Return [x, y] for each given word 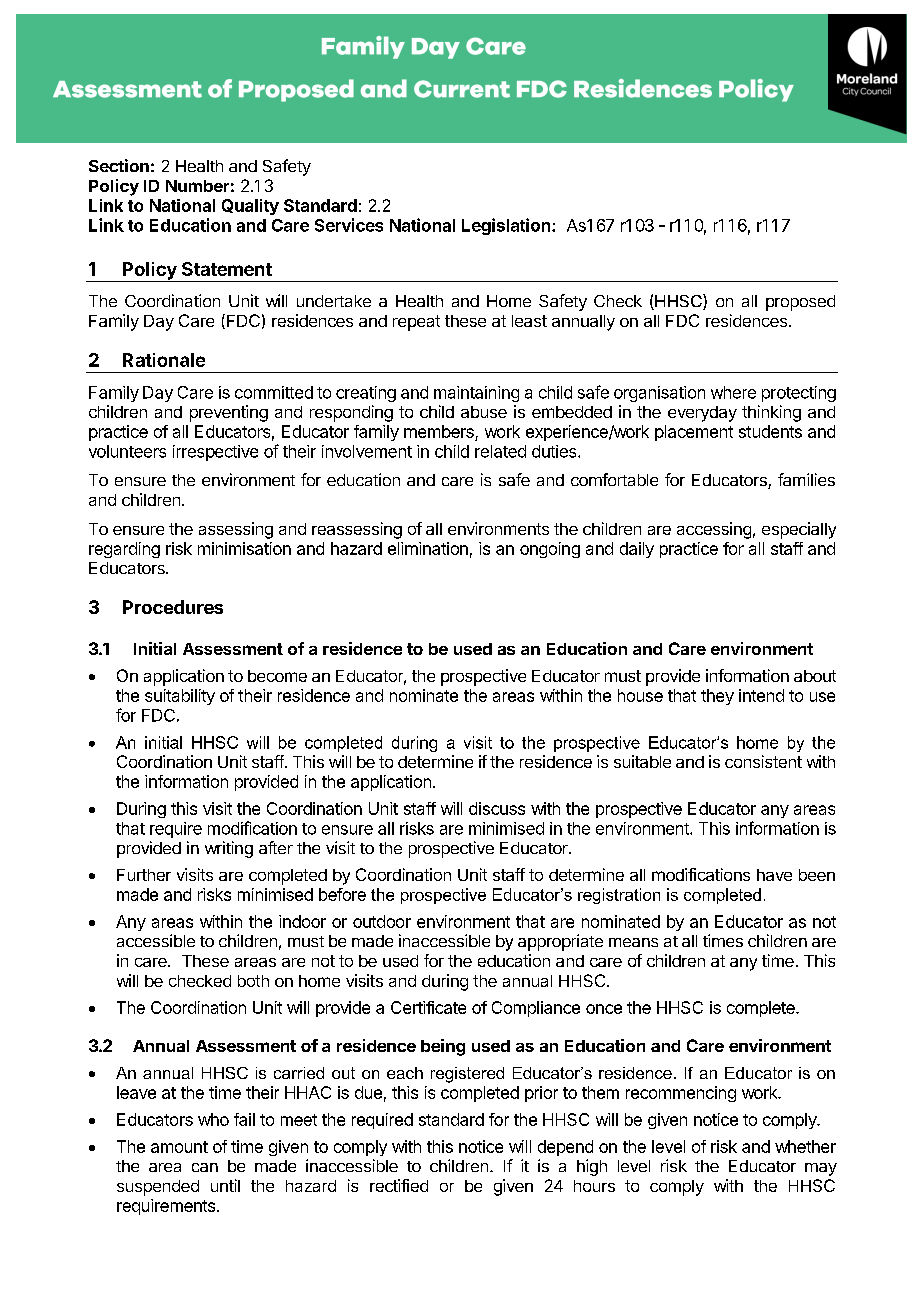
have [774, 875]
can [205, 1167]
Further [144, 875]
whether [805, 1146]
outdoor [382, 921]
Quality [250, 207]
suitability [180, 697]
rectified [399, 1185]
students [770, 431]
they [717, 697]
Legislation [506, 226]
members [440, 433]
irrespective [215, 453]
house [640, 695]
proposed [800, 303]
